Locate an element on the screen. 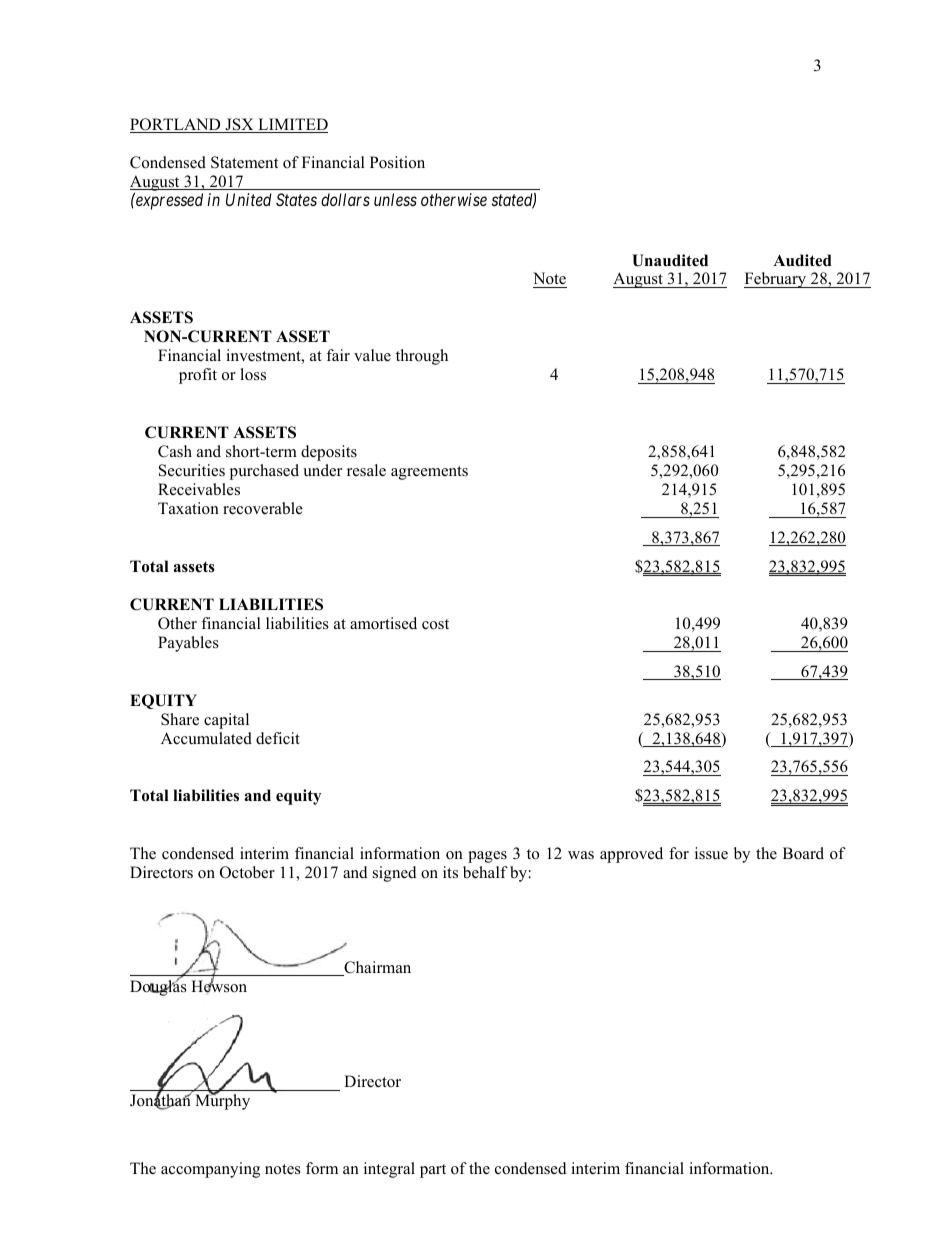 This screenshot has height=1233, width=952. October is located at coordinates (247, 872).
